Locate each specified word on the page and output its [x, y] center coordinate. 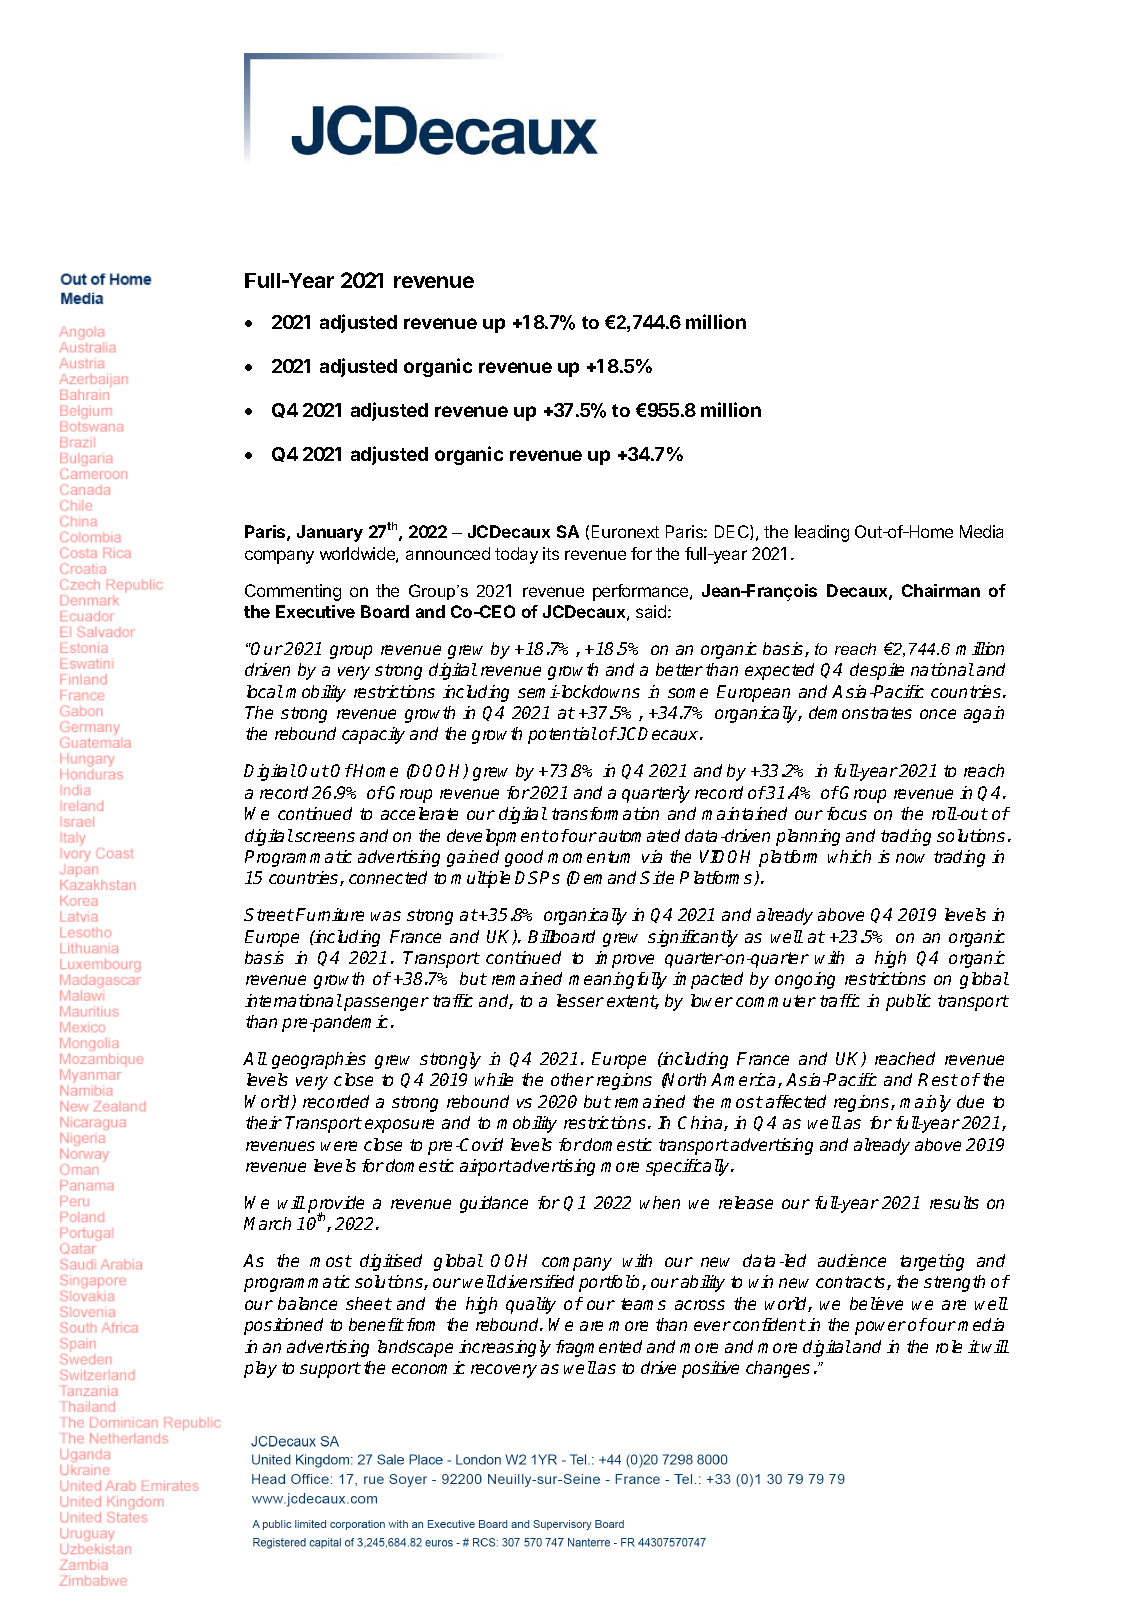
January [330, 533]
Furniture [330, 914]
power [880, 1328]
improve [624, 959]
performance [642, 592]
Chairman [941, 590]
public [908, 1002]
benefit [376, 1324]
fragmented [599, 1348]
